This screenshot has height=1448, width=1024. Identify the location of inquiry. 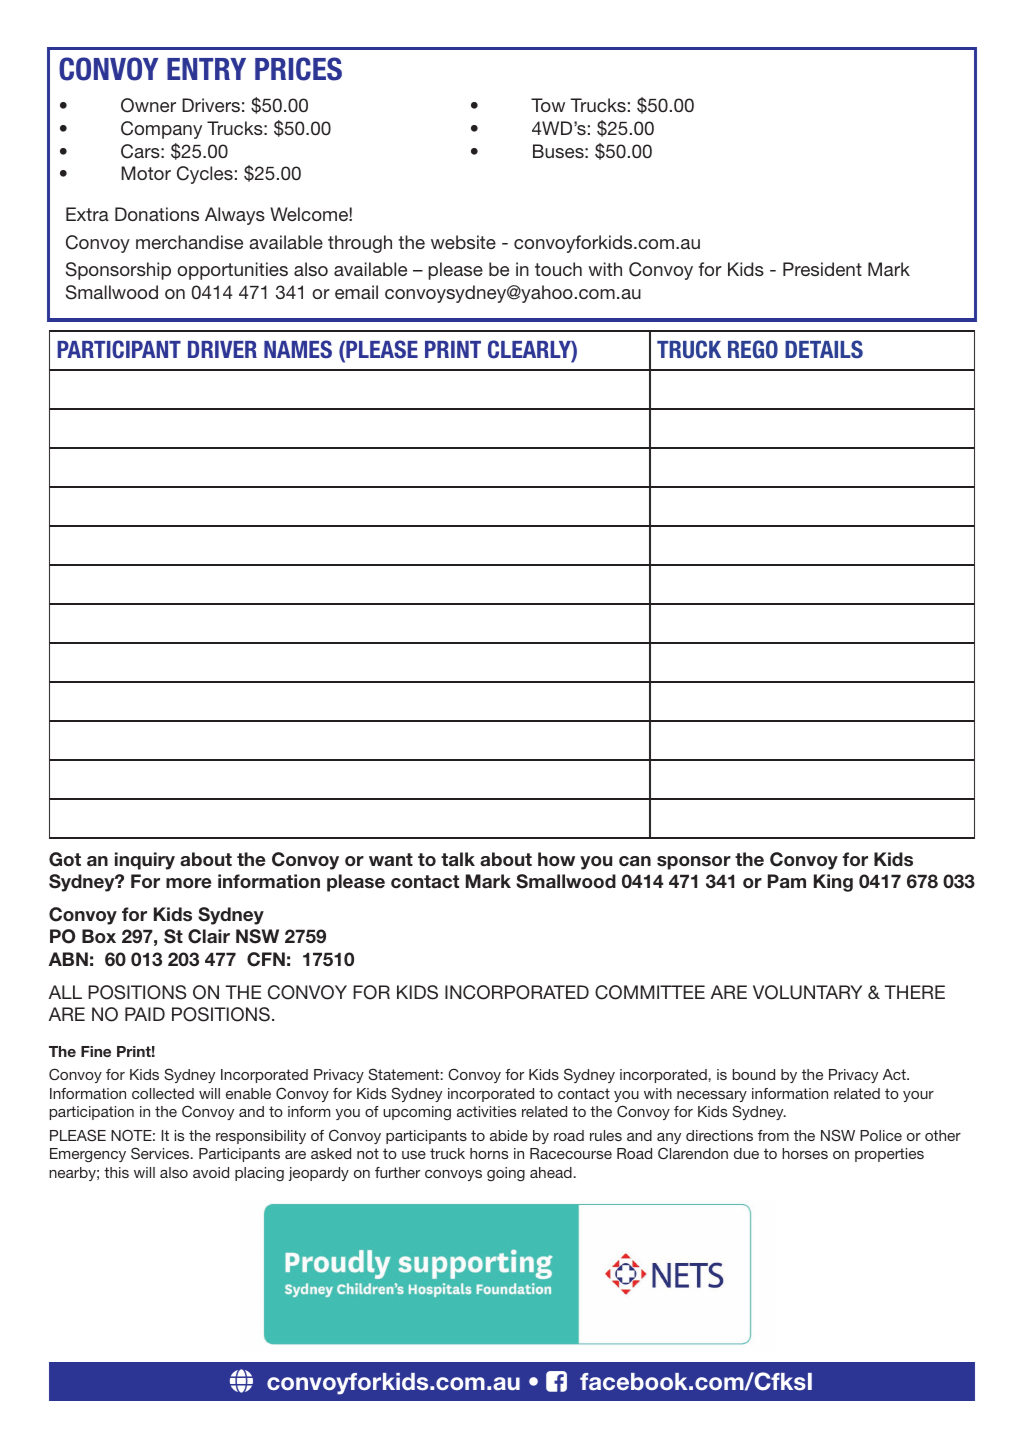
(145, 861).
